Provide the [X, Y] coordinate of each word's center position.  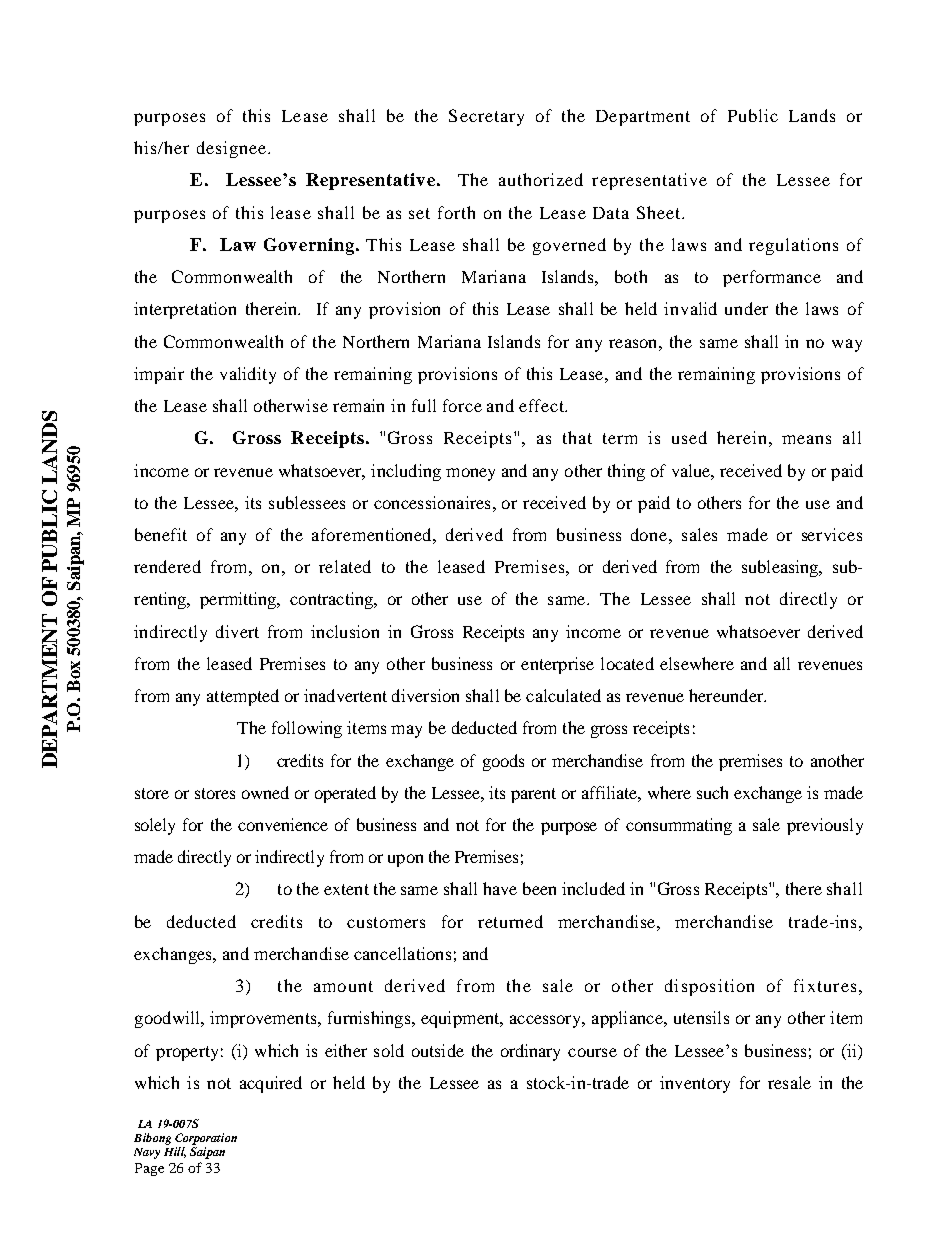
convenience [283, 824]
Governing [310, 246]
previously [825, 826]
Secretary [486, 117]
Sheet [660, 212]
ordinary [530, 1052]
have [500, 888]
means [806, 439]
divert [237, 631]
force [462, 405]
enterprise [557, 665]
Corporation [206, 1139]
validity [248, 375]
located [627, 663]
